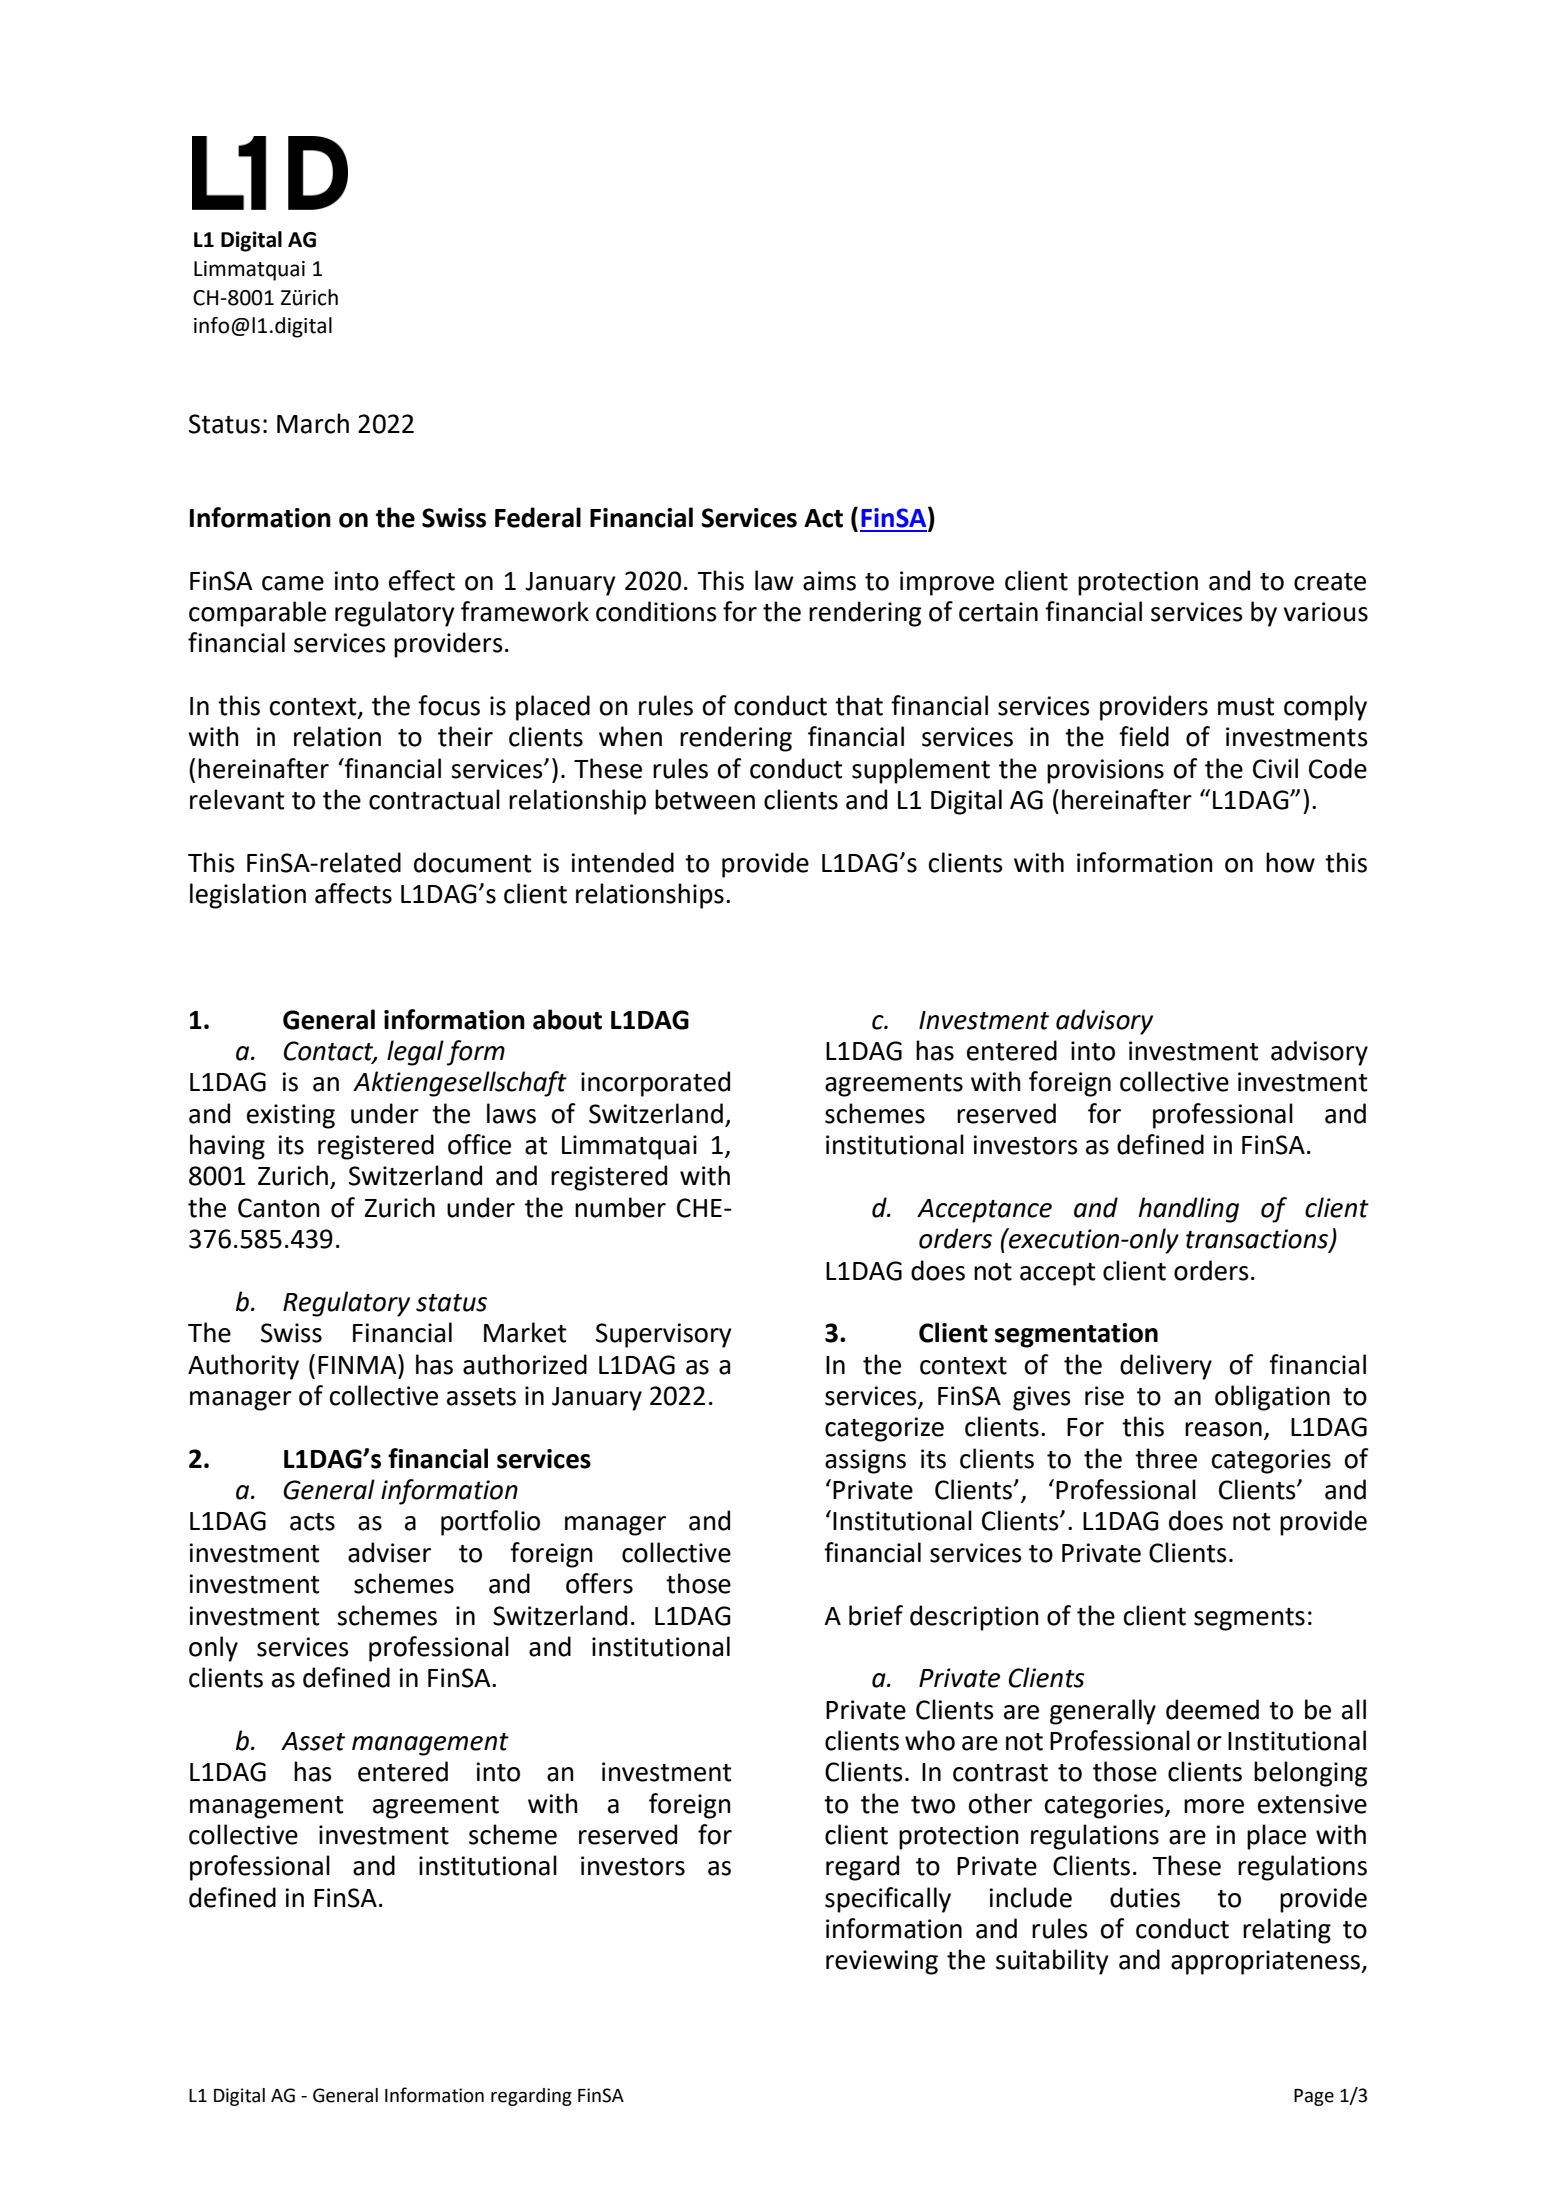 The width and height of the image is (1556, 2200). What do you see at coordinates (1249, 1619) in the image?
I see `segments` at bounding box center [1249, 1619].
